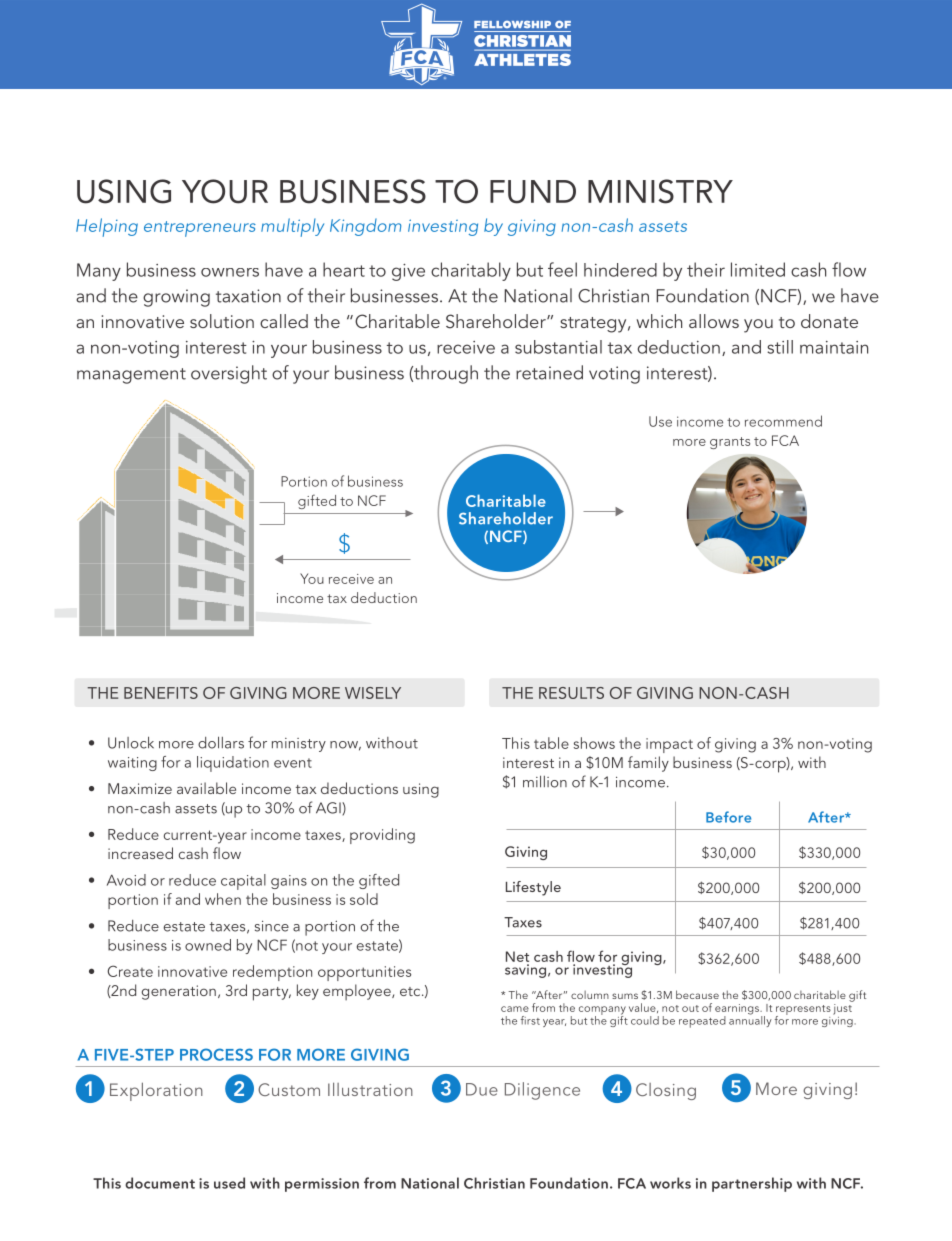 This image has width=952, height=1241. Describe the element at coordinates (161, 693) in the image. I see `BENEFITS` at that location.
